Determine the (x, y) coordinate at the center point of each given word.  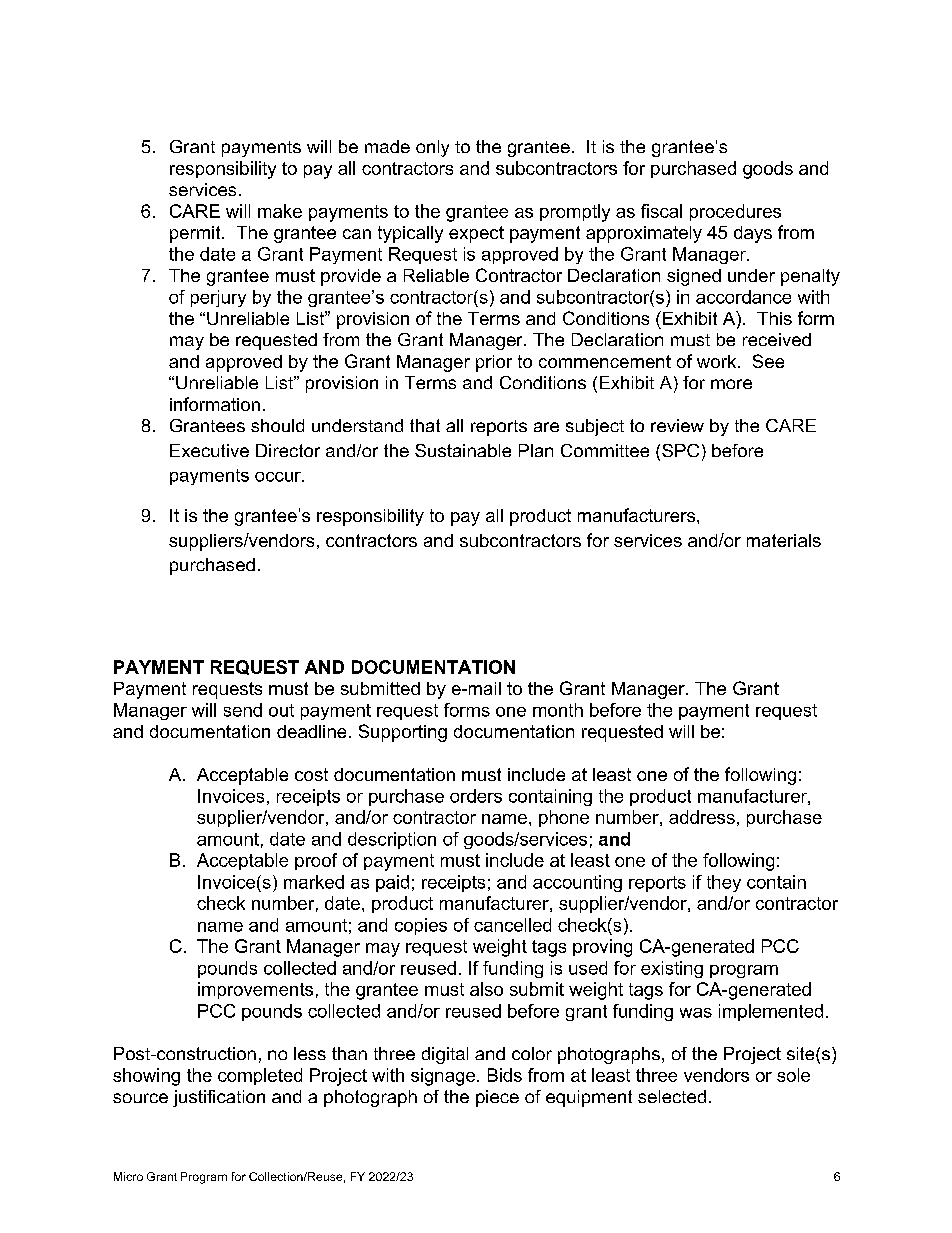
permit (196, 234)
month (558, 710)
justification (219, 1098)
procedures (735, 212)
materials (784, 540)
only (432, 148)
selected (672, 1096)
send (243, 710)
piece (497, 1098)
